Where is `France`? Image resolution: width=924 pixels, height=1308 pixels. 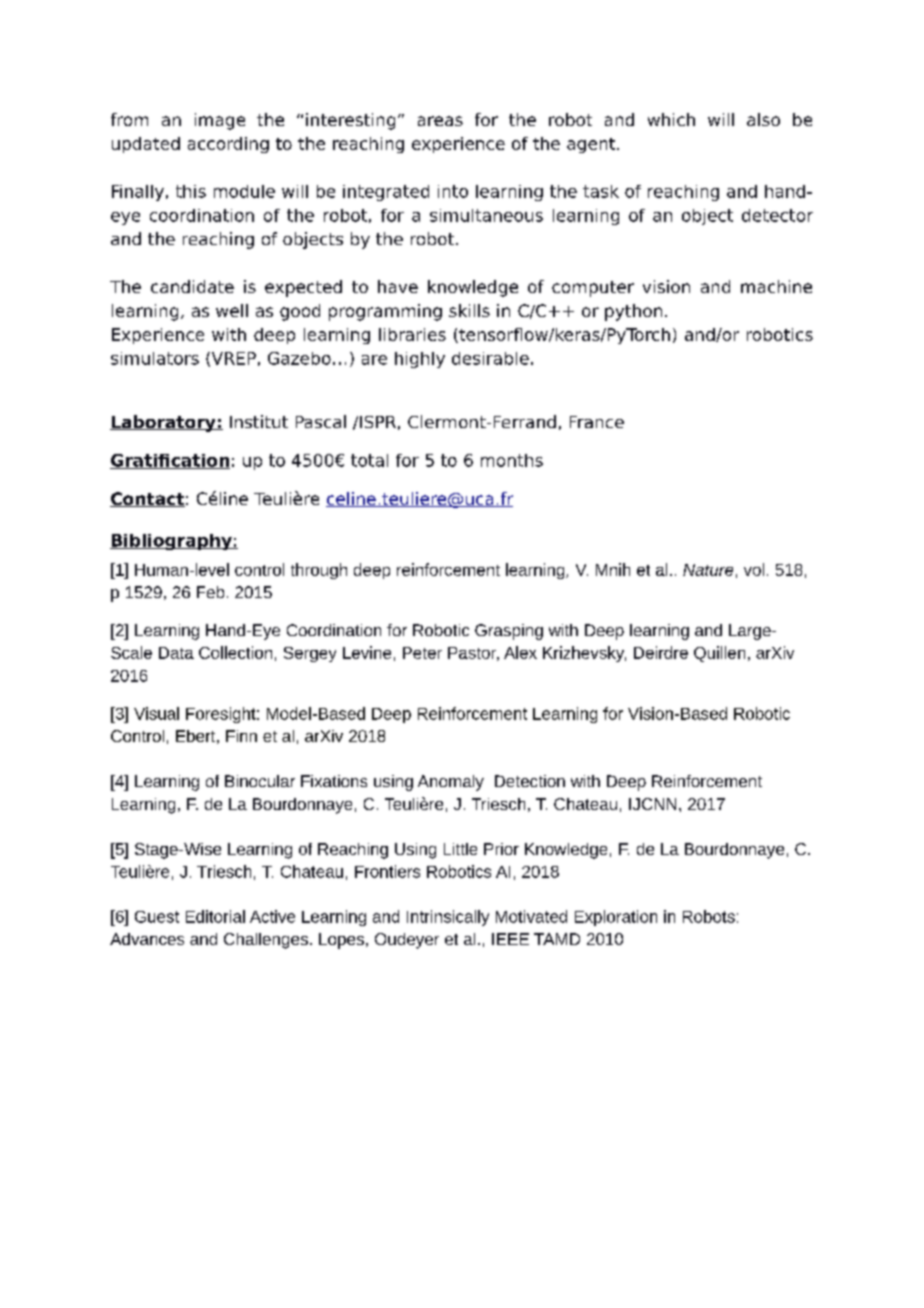
France is located at coordinates (597, 422).
